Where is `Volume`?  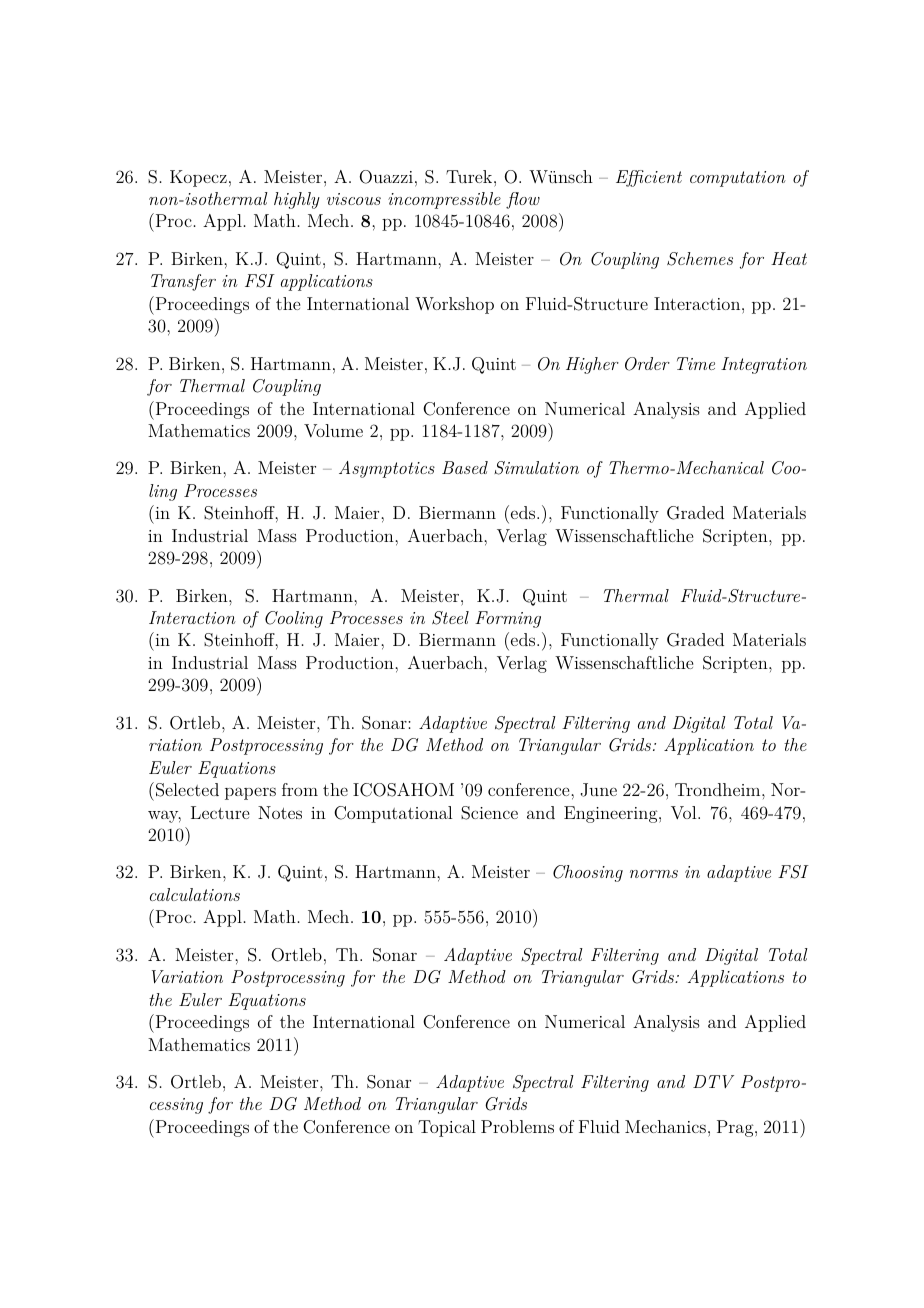
Volume is located at coordinates (333, 430).
